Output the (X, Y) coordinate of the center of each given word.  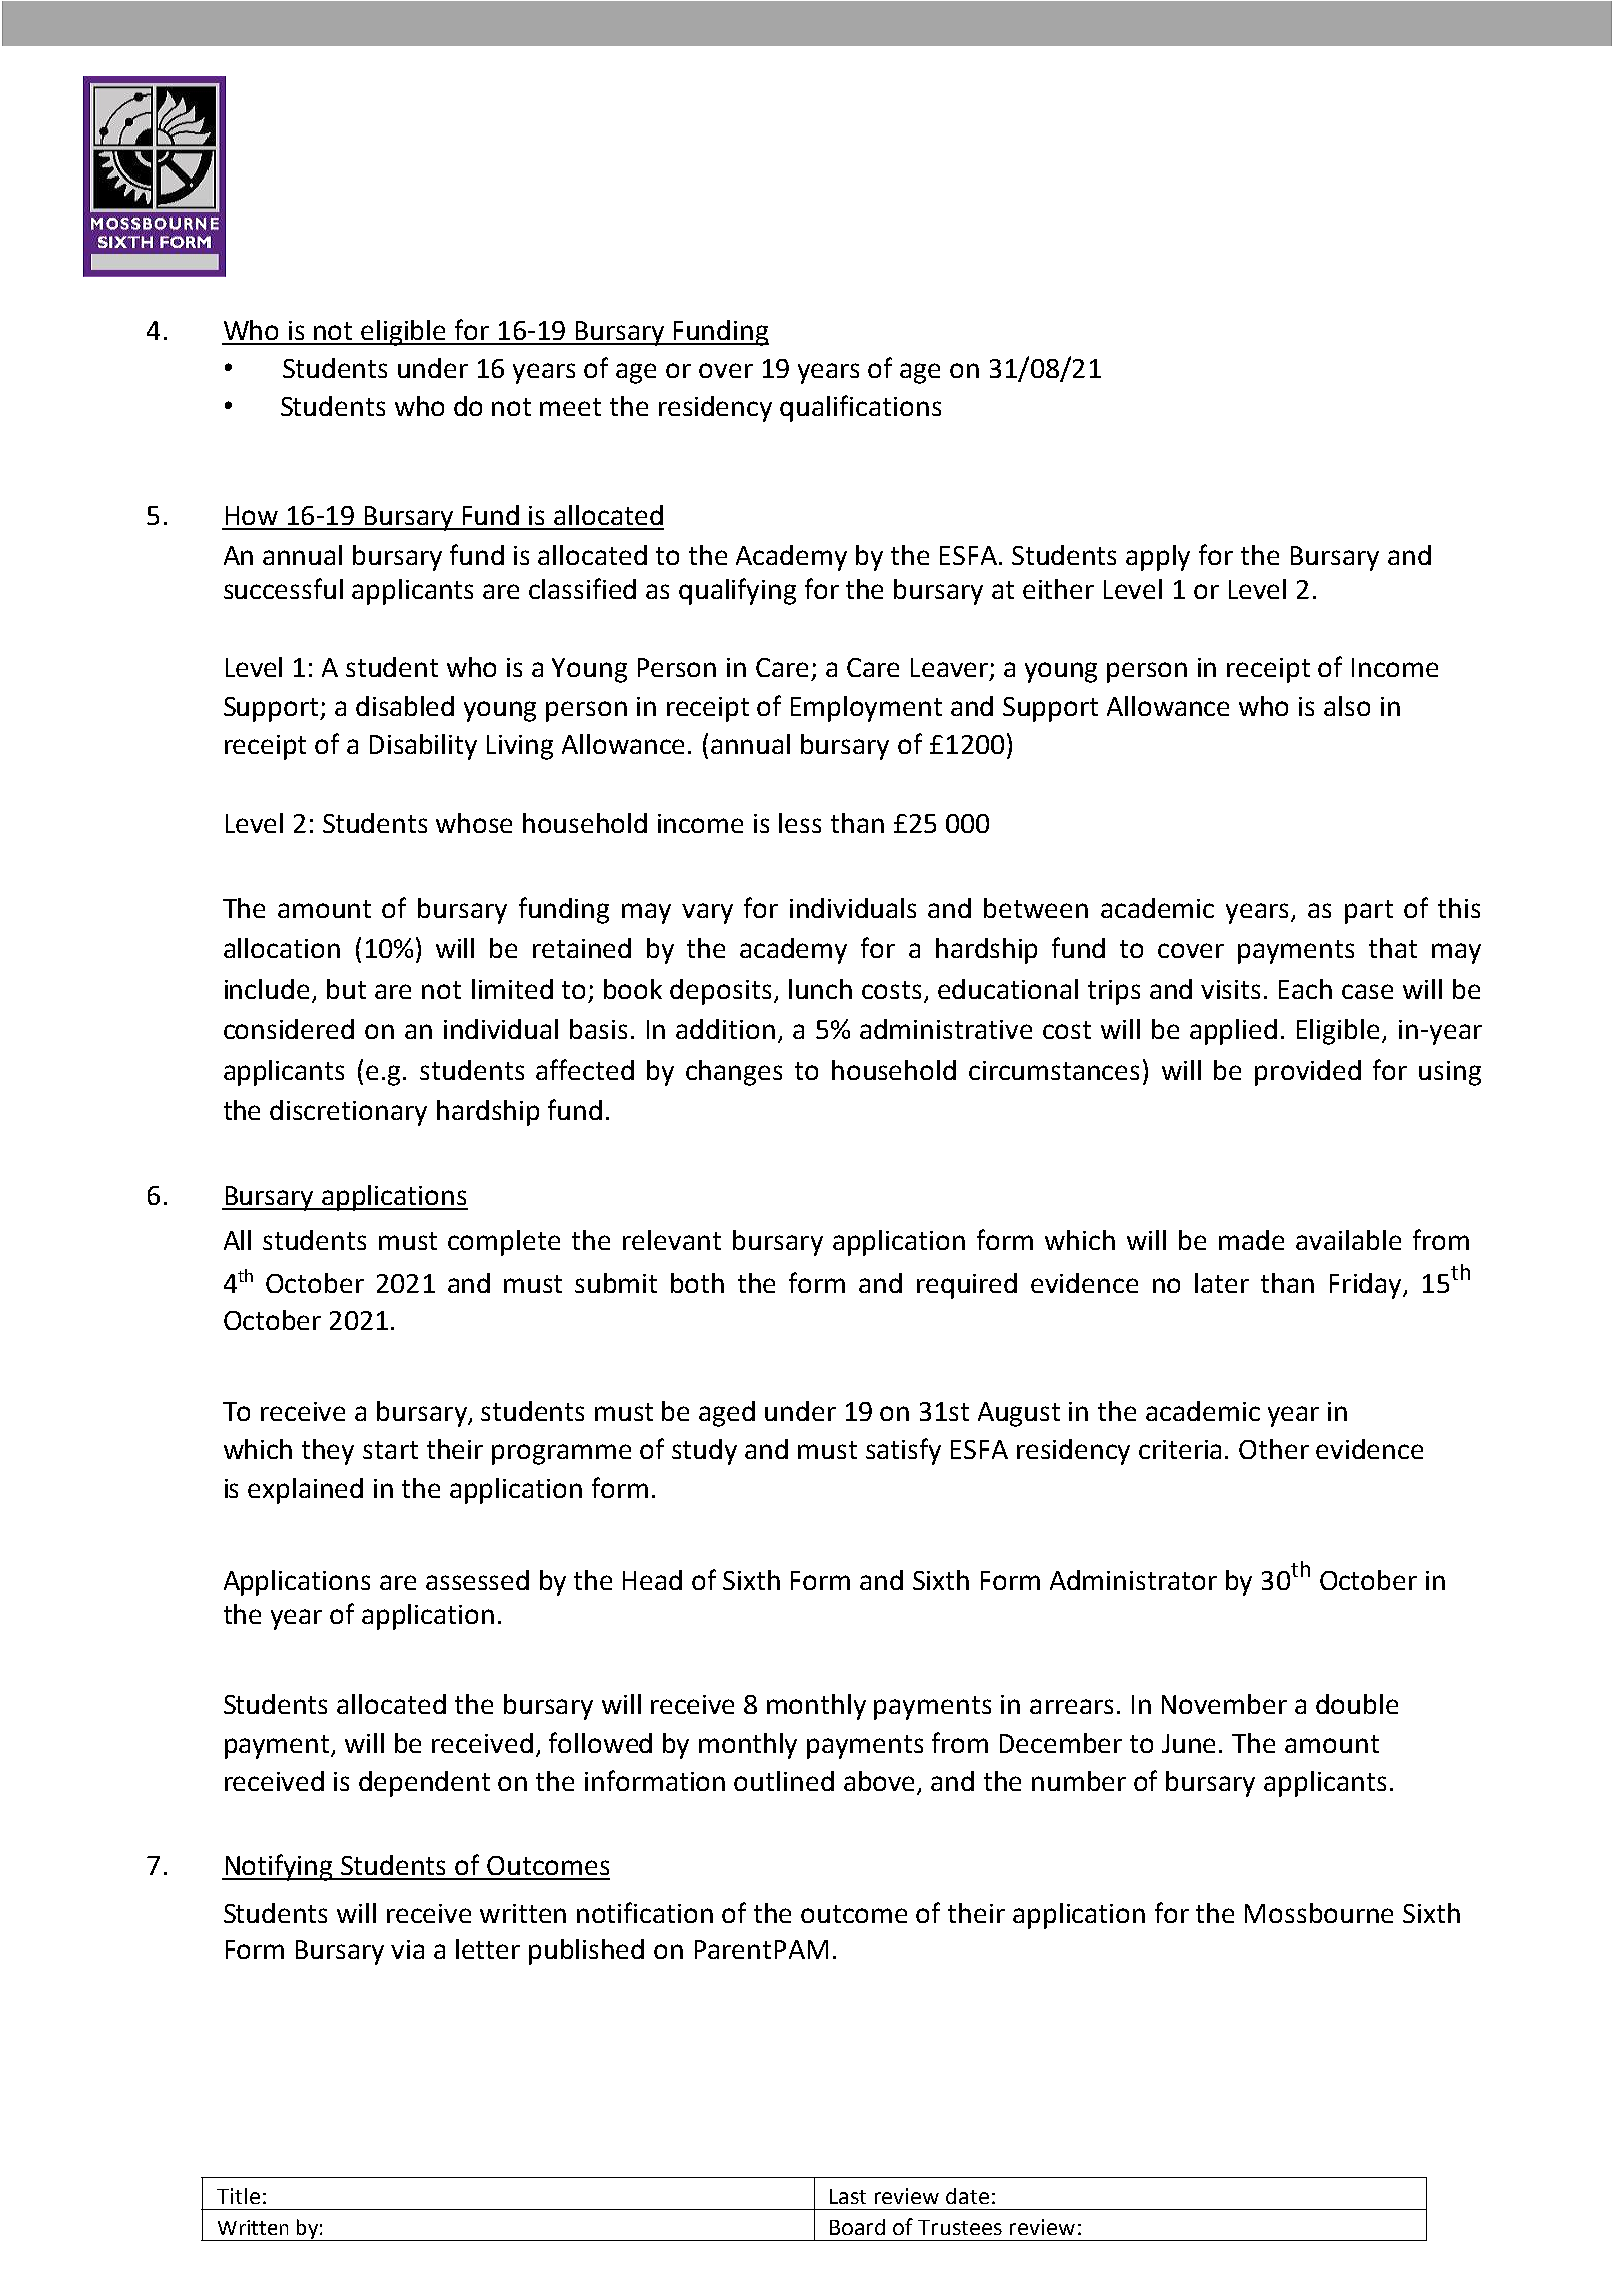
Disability (423, 747)
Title (238, 2196)
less (800, 823)
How (252, 515)
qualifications (860, 408)
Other (1274, 1449)
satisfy (903, 1451)
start (390, 1450)
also (1347, 706)
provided (1308, 1073)
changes (734, 1073)
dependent (424, 1784)
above (881, 1782)
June (1188, 1743)
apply (1158, 558)
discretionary (348, 1113)
